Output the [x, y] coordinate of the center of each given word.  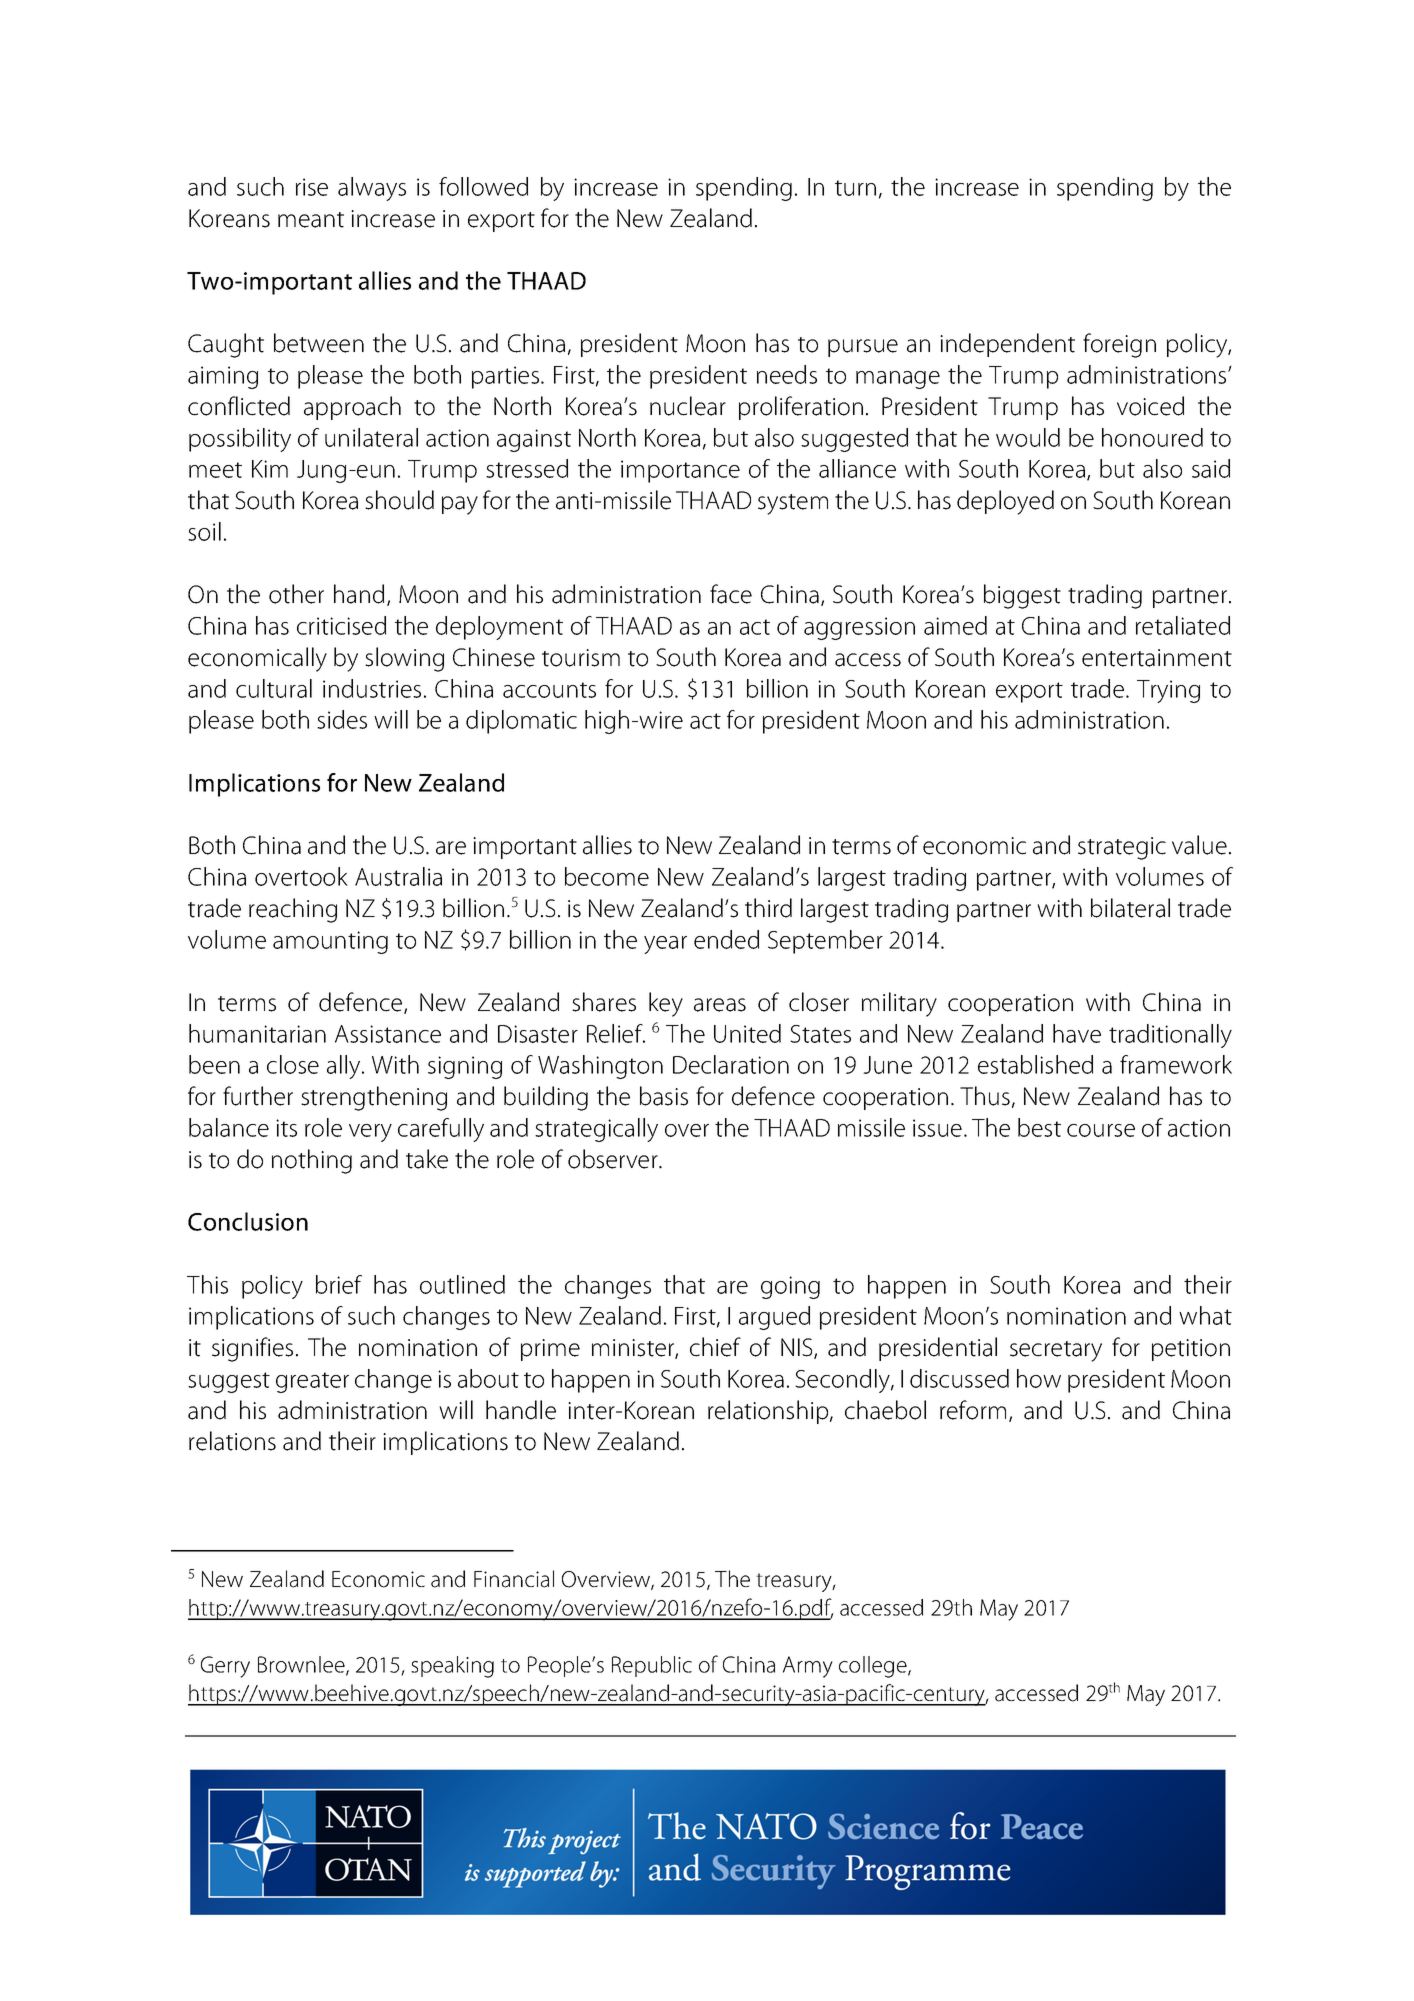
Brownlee [302, 1666]
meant [311, 220]
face [731, 594]
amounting [330, 942]
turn [855, 188]
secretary [1056, 1351]
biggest [1022, 596]
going [790, 1287]
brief [339, 1284]
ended [726, 939]
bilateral [1130, 908]
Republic [652, 1666]
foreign [1119, 345]
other [296, 594]
